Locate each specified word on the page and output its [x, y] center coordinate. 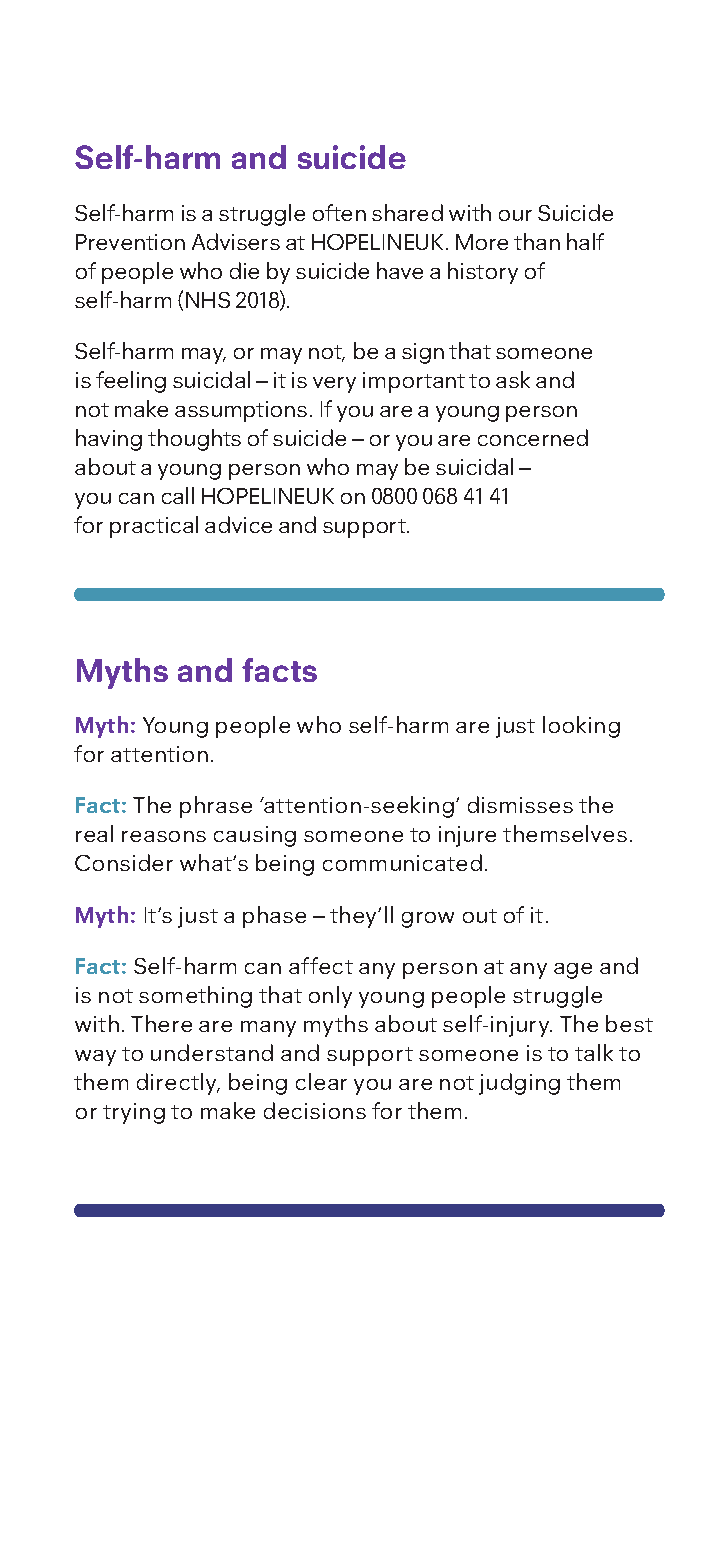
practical [154, 527]
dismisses [520, 804]
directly [178, 1084]
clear [321, 1081]
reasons [164, 836]
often [339, 212]
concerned [533, 437]
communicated [402, 862]
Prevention [130, 242]
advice [238, 524]
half [585, 241]
